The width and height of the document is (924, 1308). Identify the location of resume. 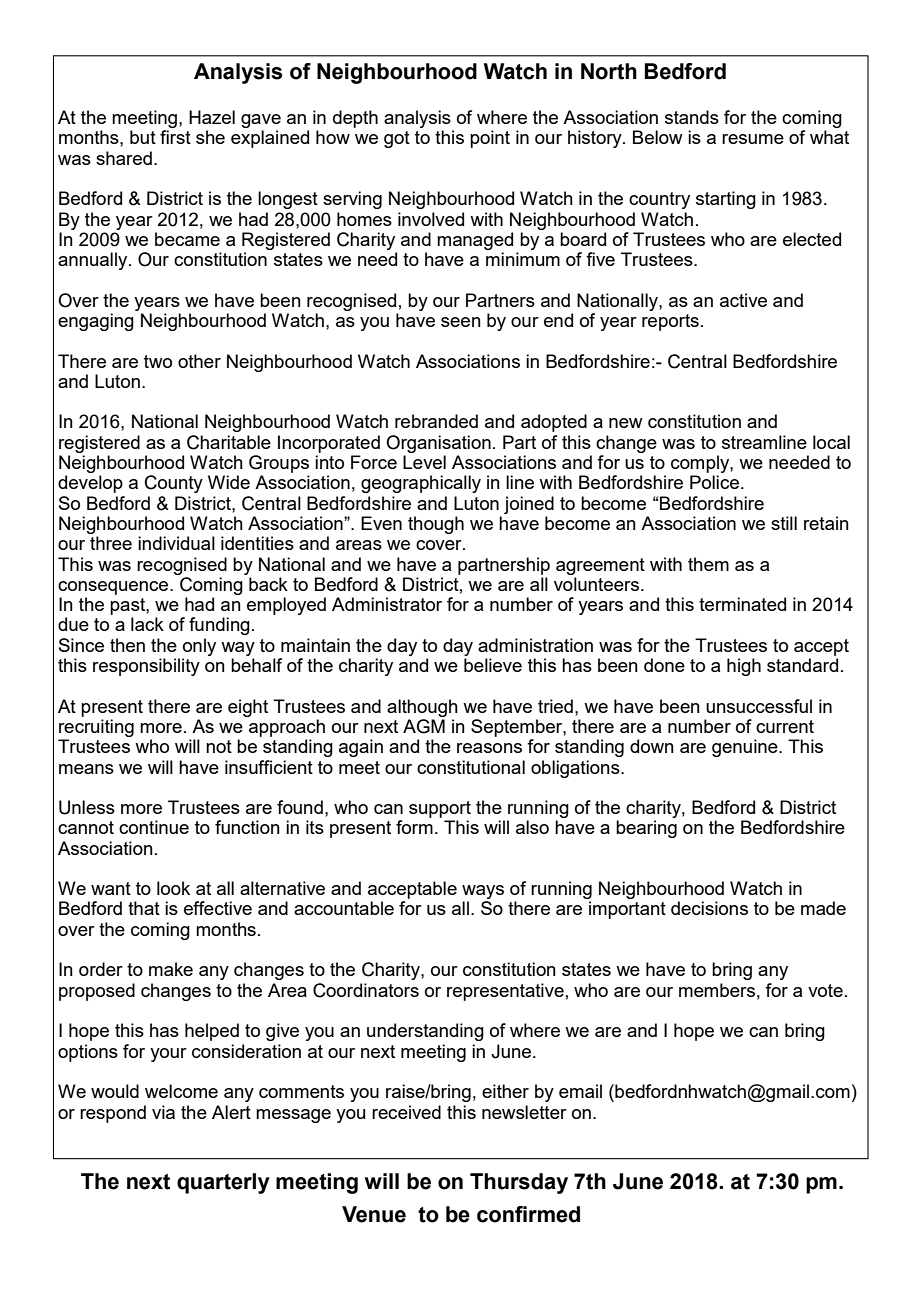
(753, 139).
